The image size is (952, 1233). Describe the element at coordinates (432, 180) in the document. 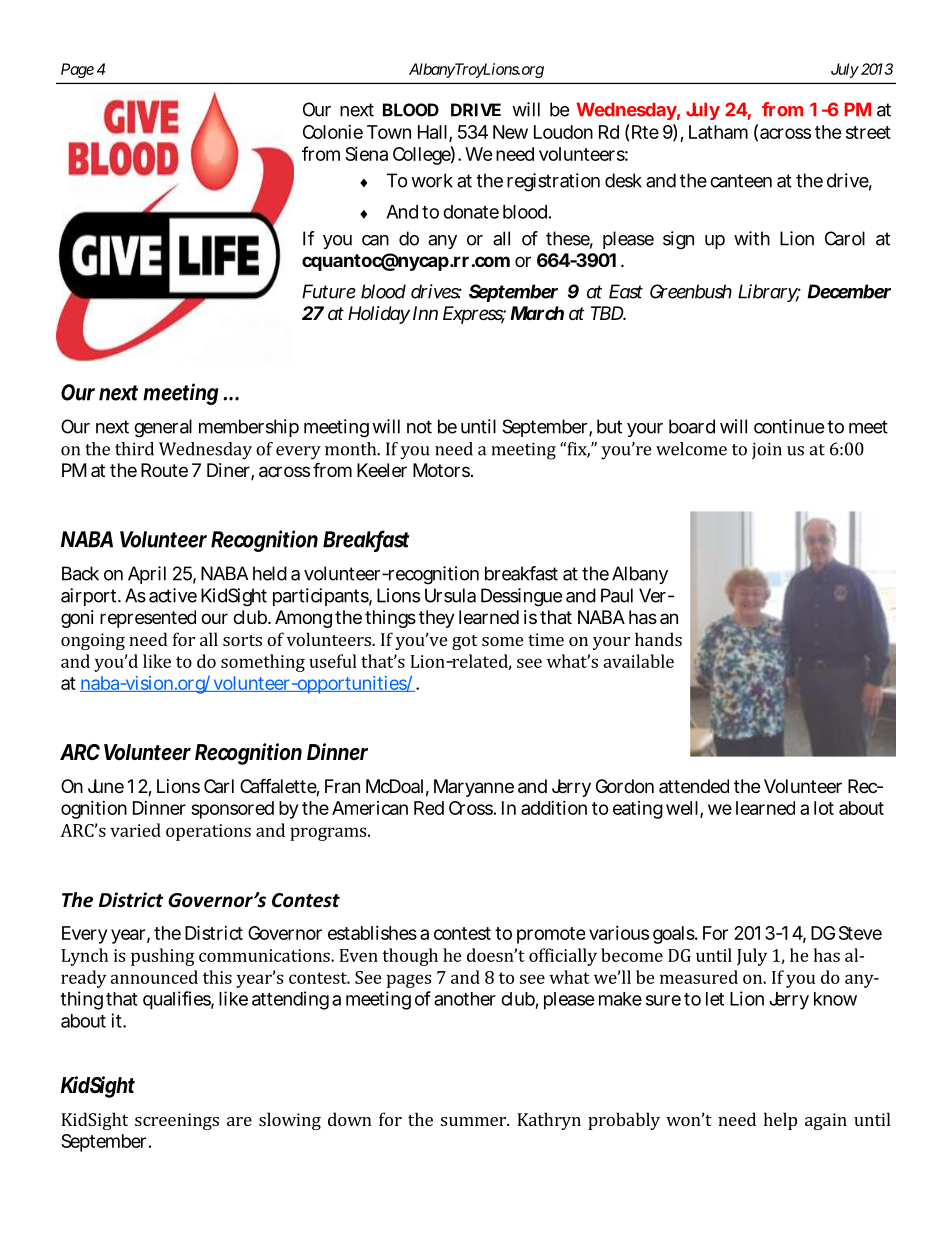

I see `work` at that location.
